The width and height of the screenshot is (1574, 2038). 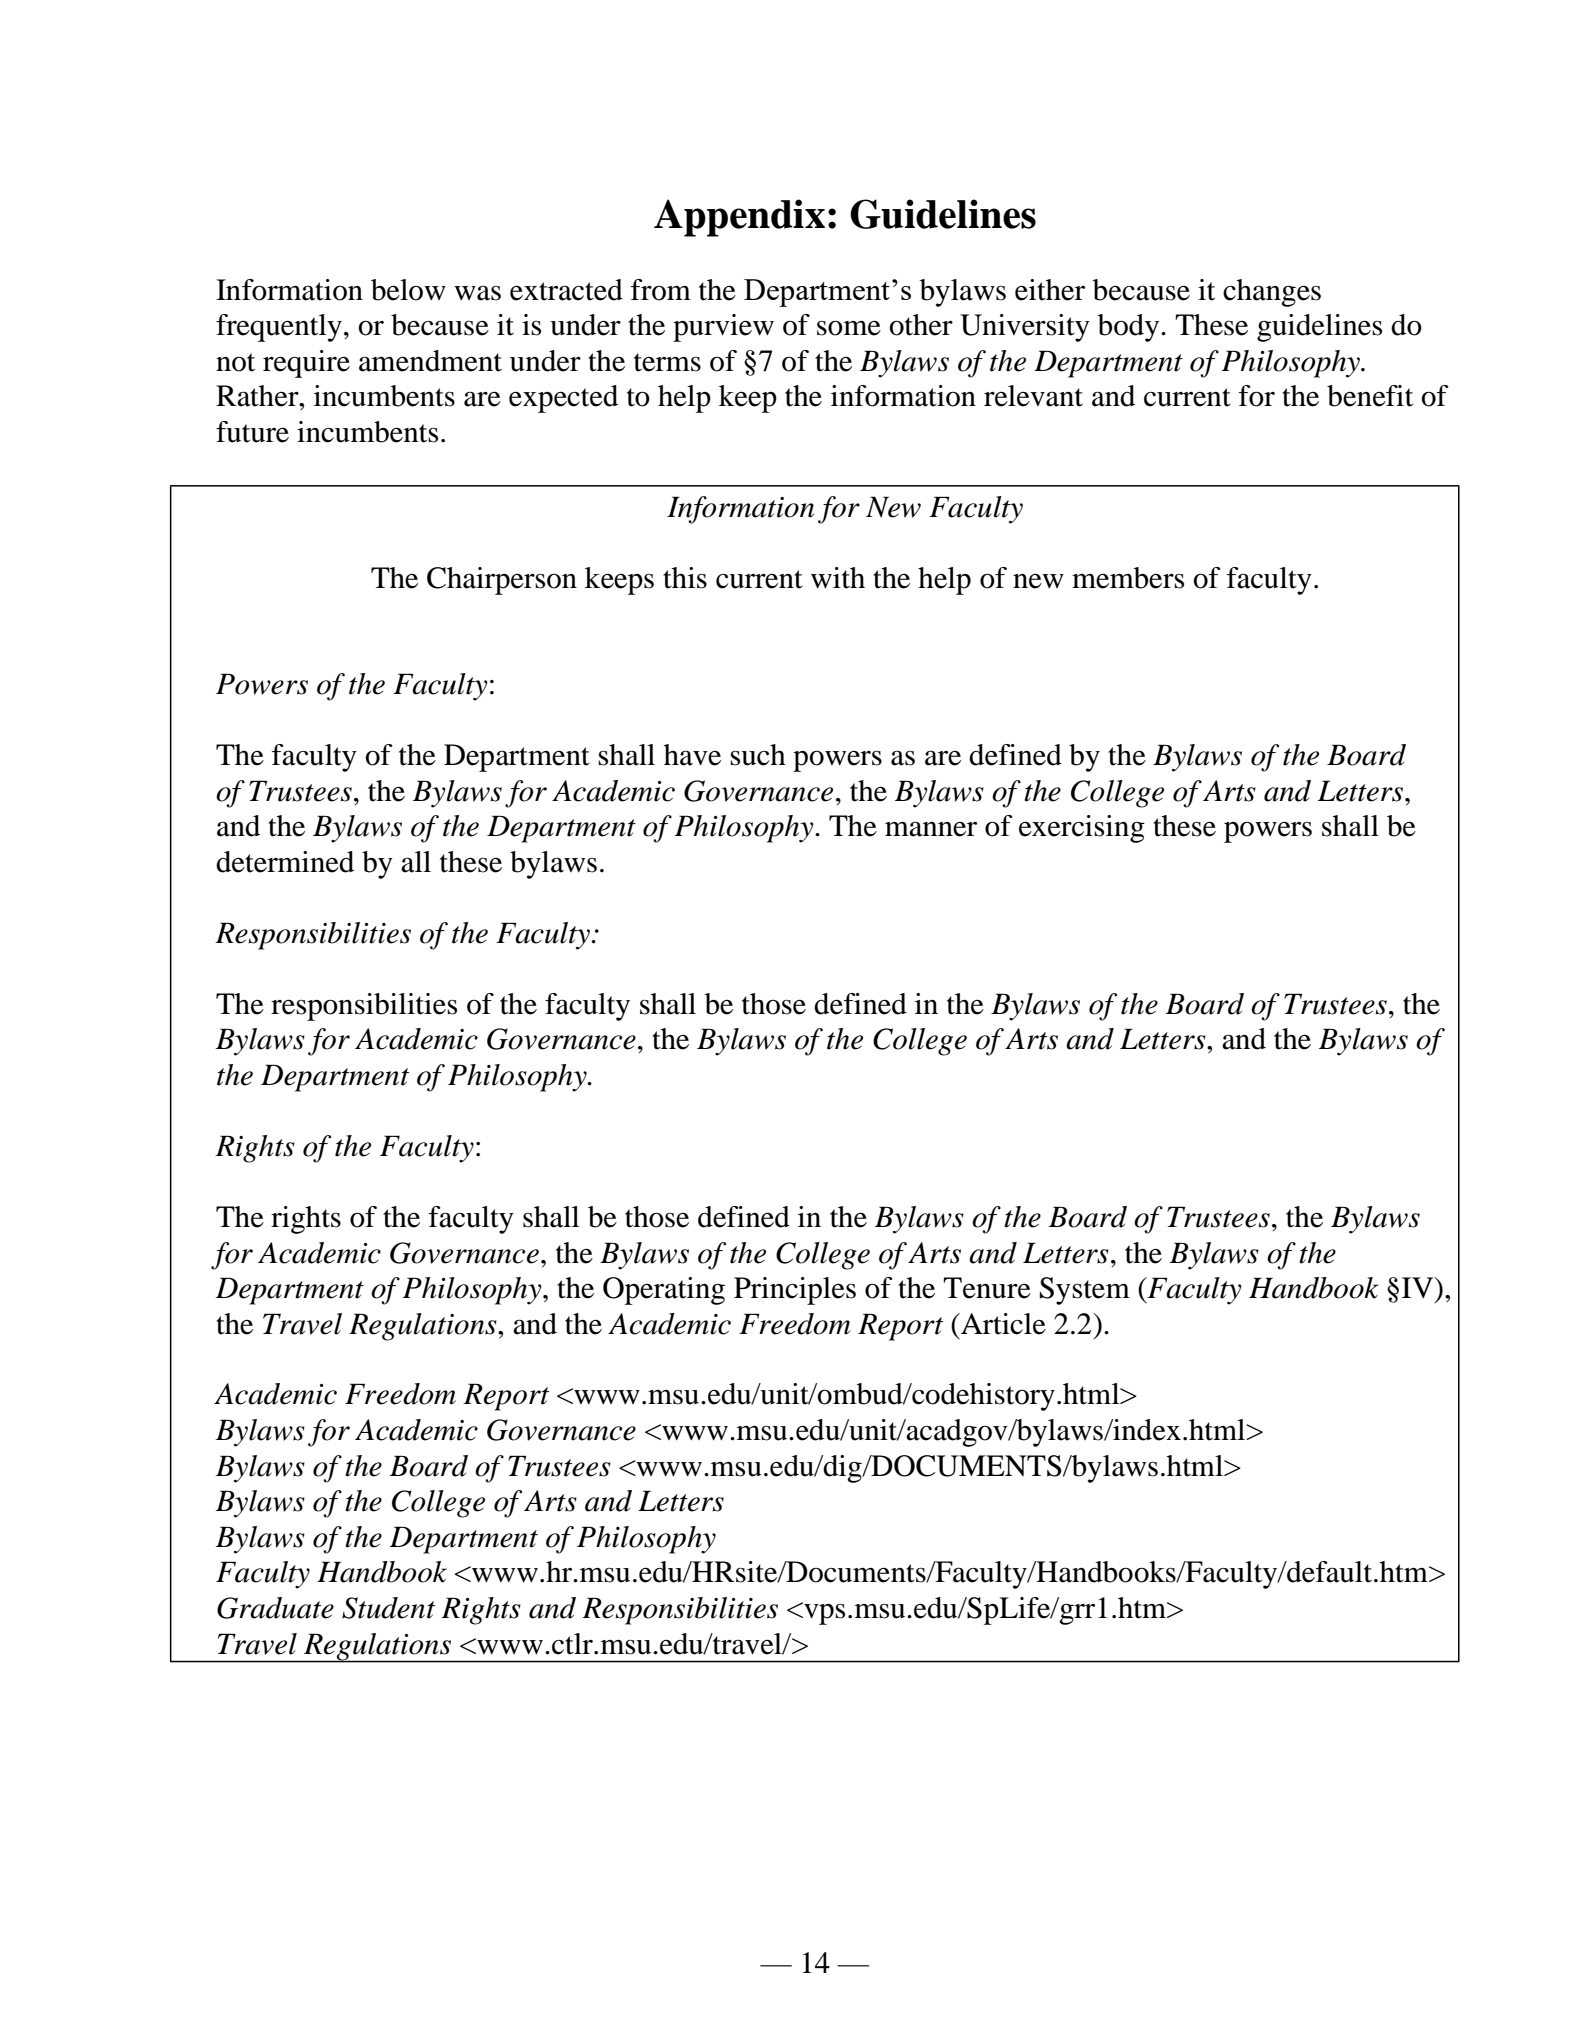 What do you see at coordinates (1128, 578) in the screenshot?
I see `members` at bounding box center [1128, 578].
